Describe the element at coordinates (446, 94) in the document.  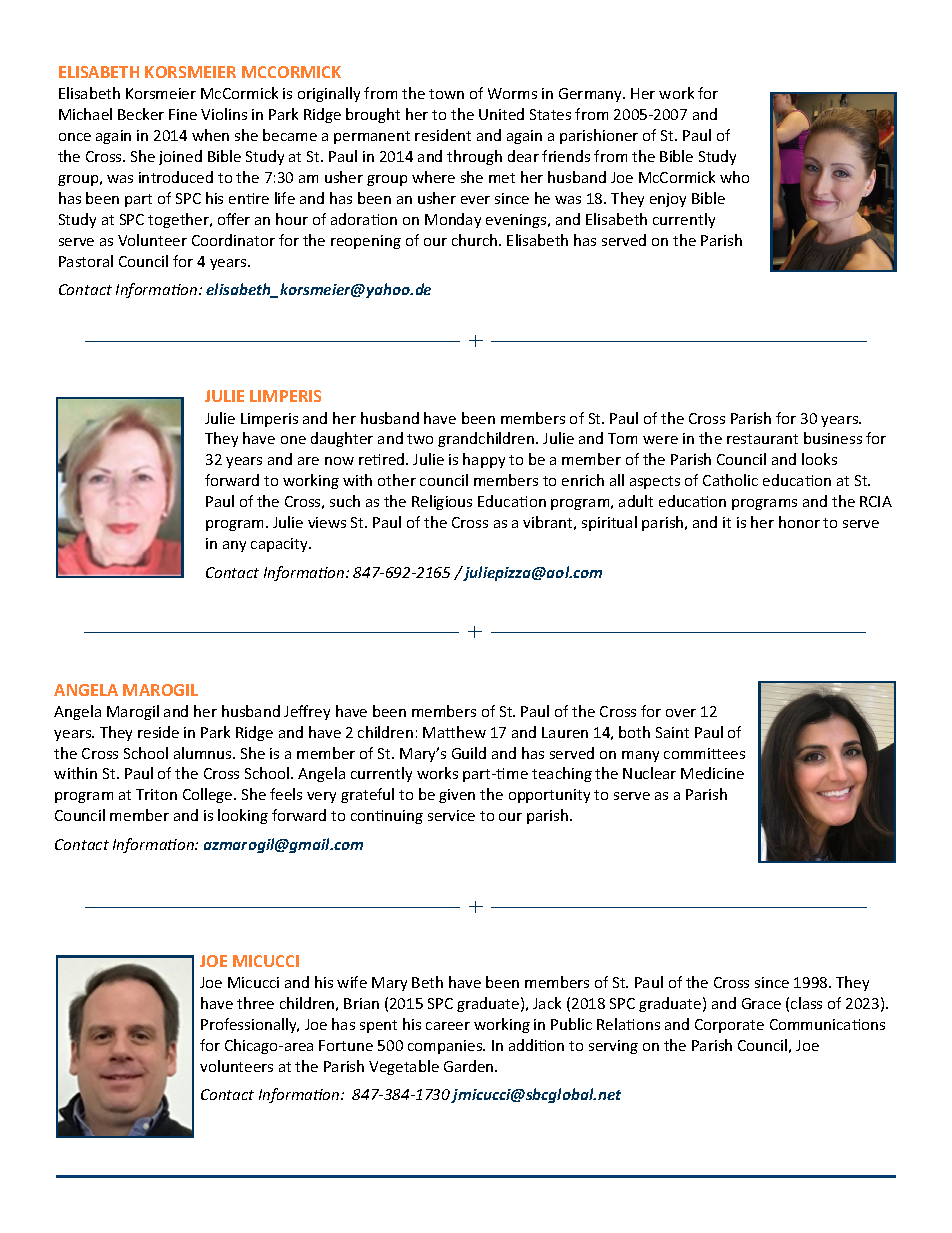
I see `town` at that location.
